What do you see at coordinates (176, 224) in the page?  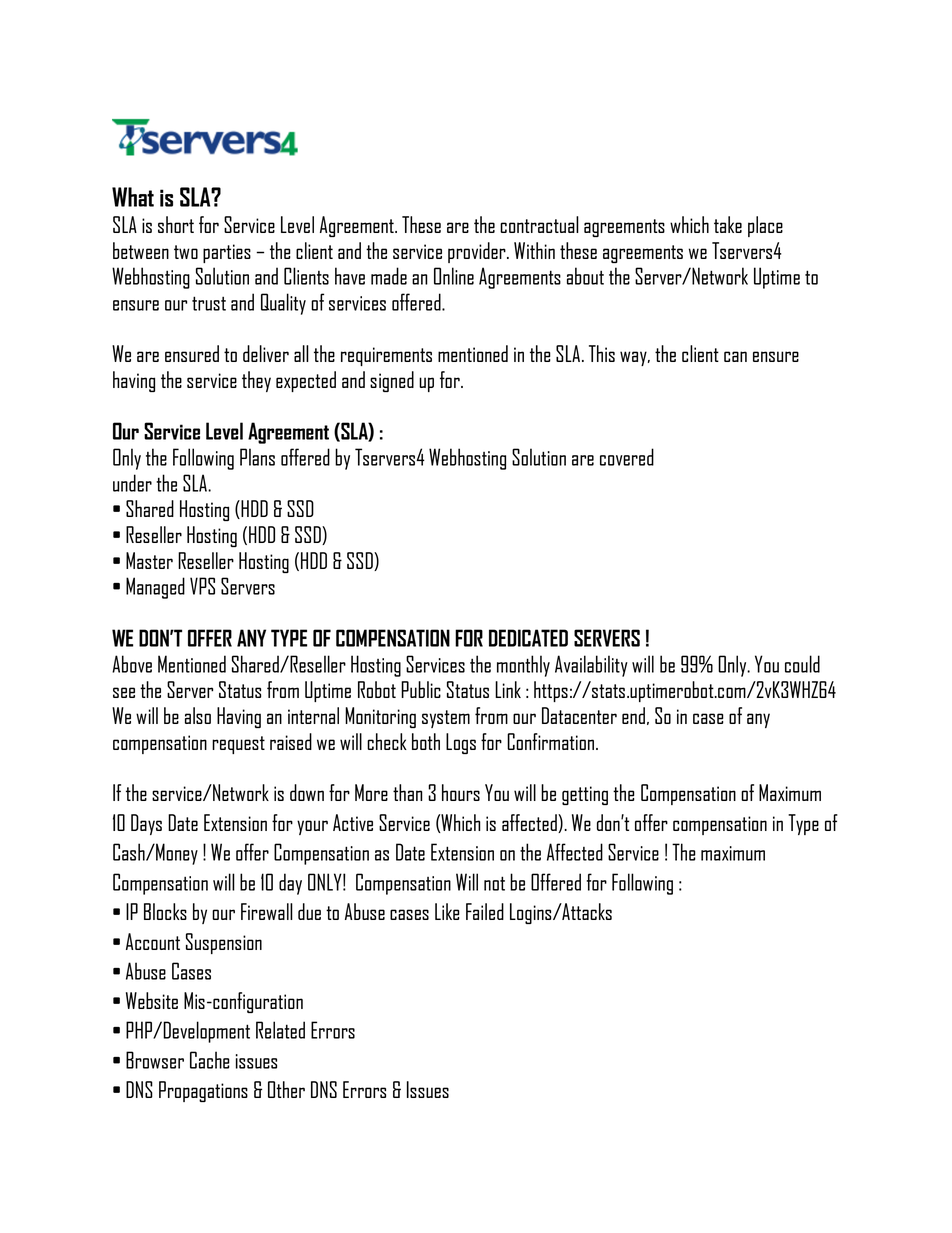 I see `short` at bounding box center [176, 224].
